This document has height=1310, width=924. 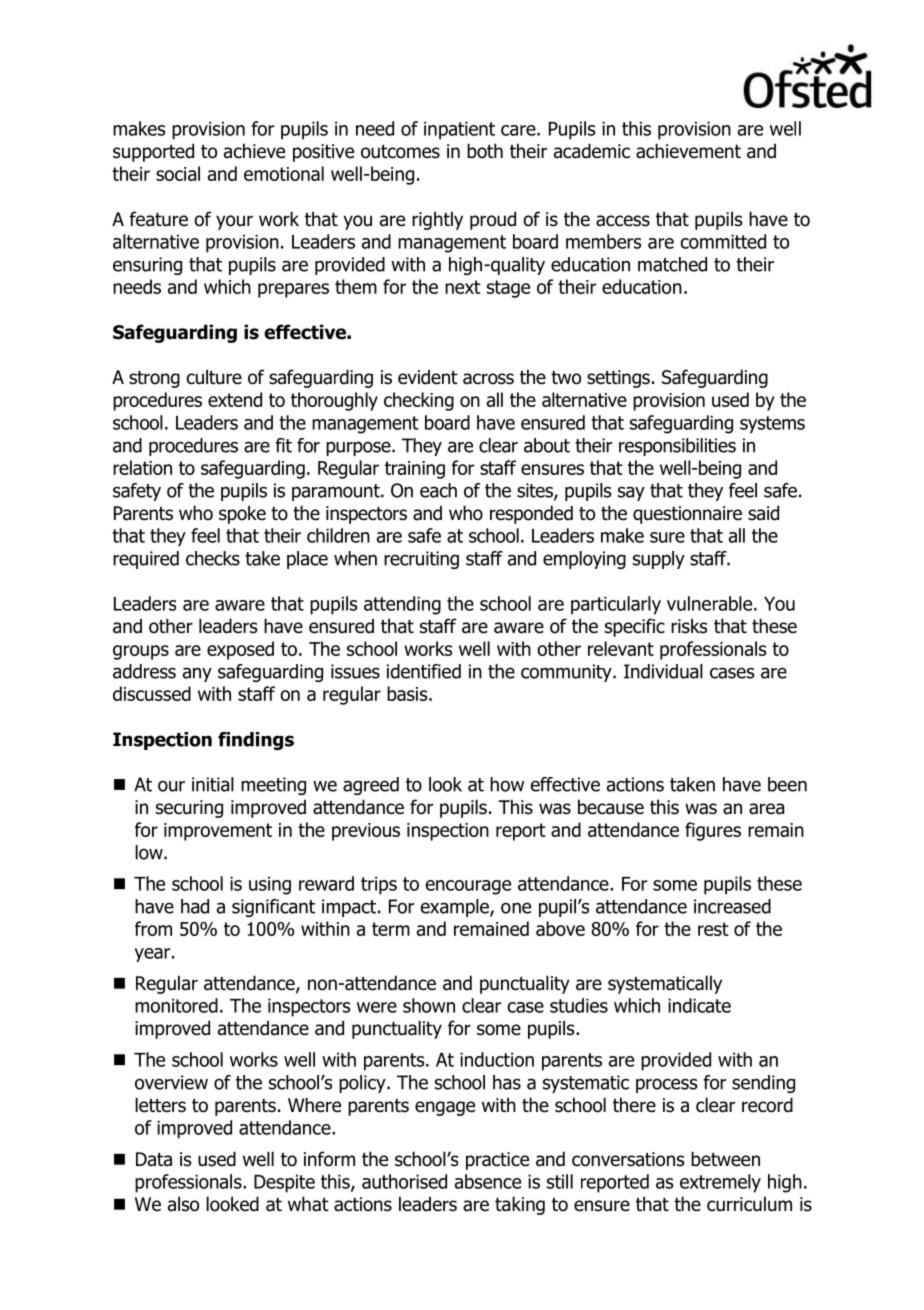 What do you see at coordinates (485, 151) in the document?
I see `both` at bounding box center [485, 151].
